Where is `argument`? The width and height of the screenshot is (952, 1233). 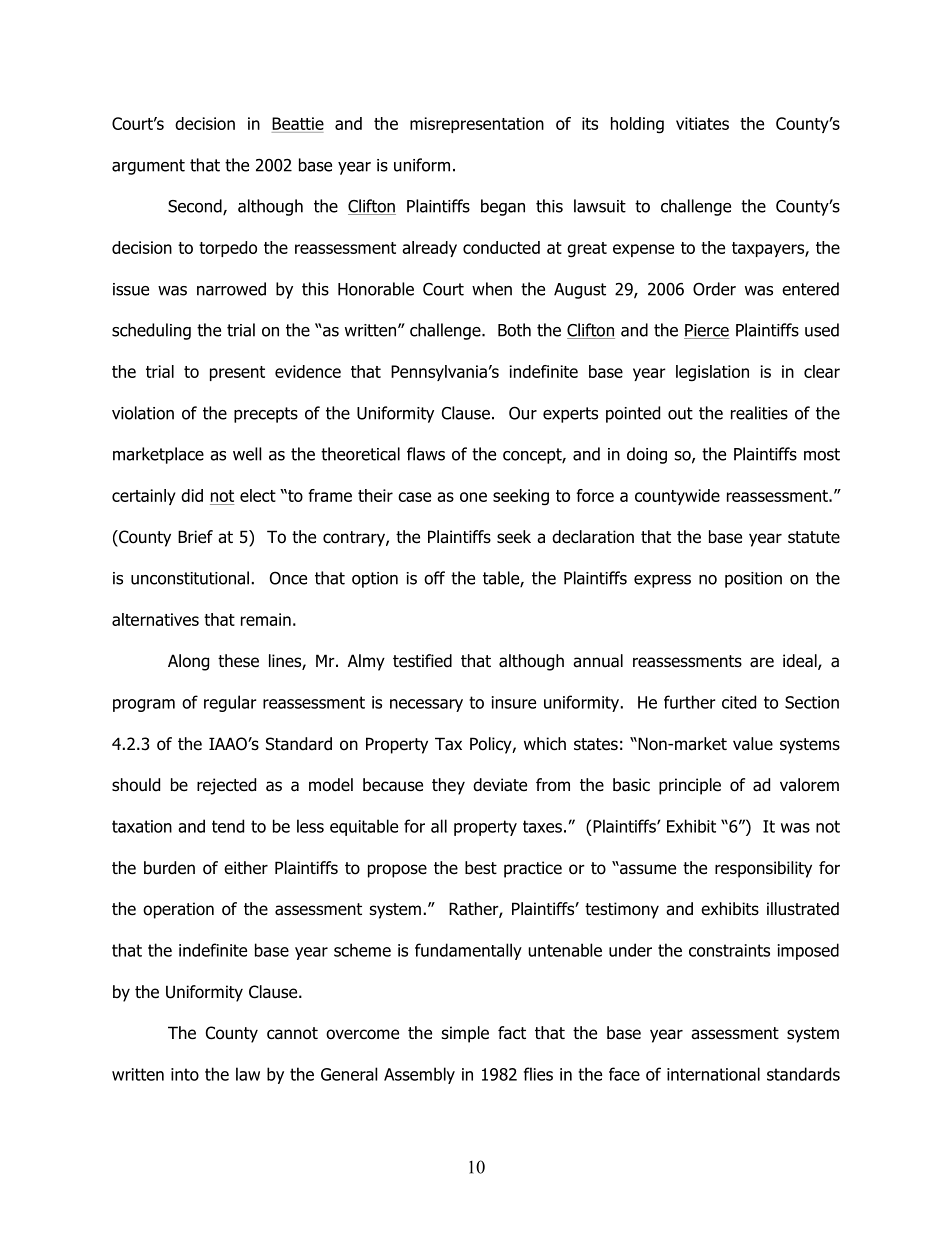
argument is located at coordinates (148, 167).
